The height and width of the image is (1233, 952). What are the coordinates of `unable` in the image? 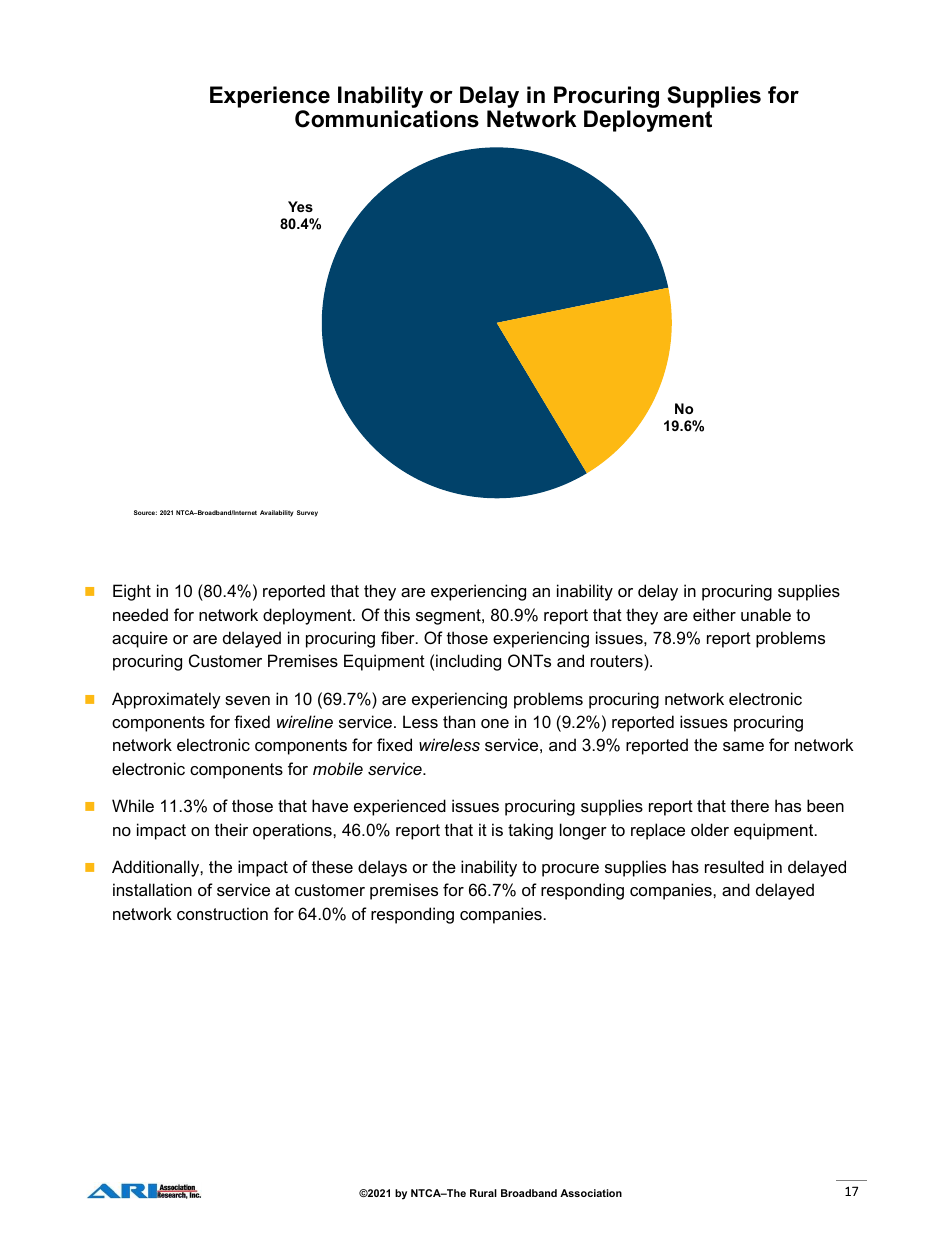 It's located at (766, 614).
